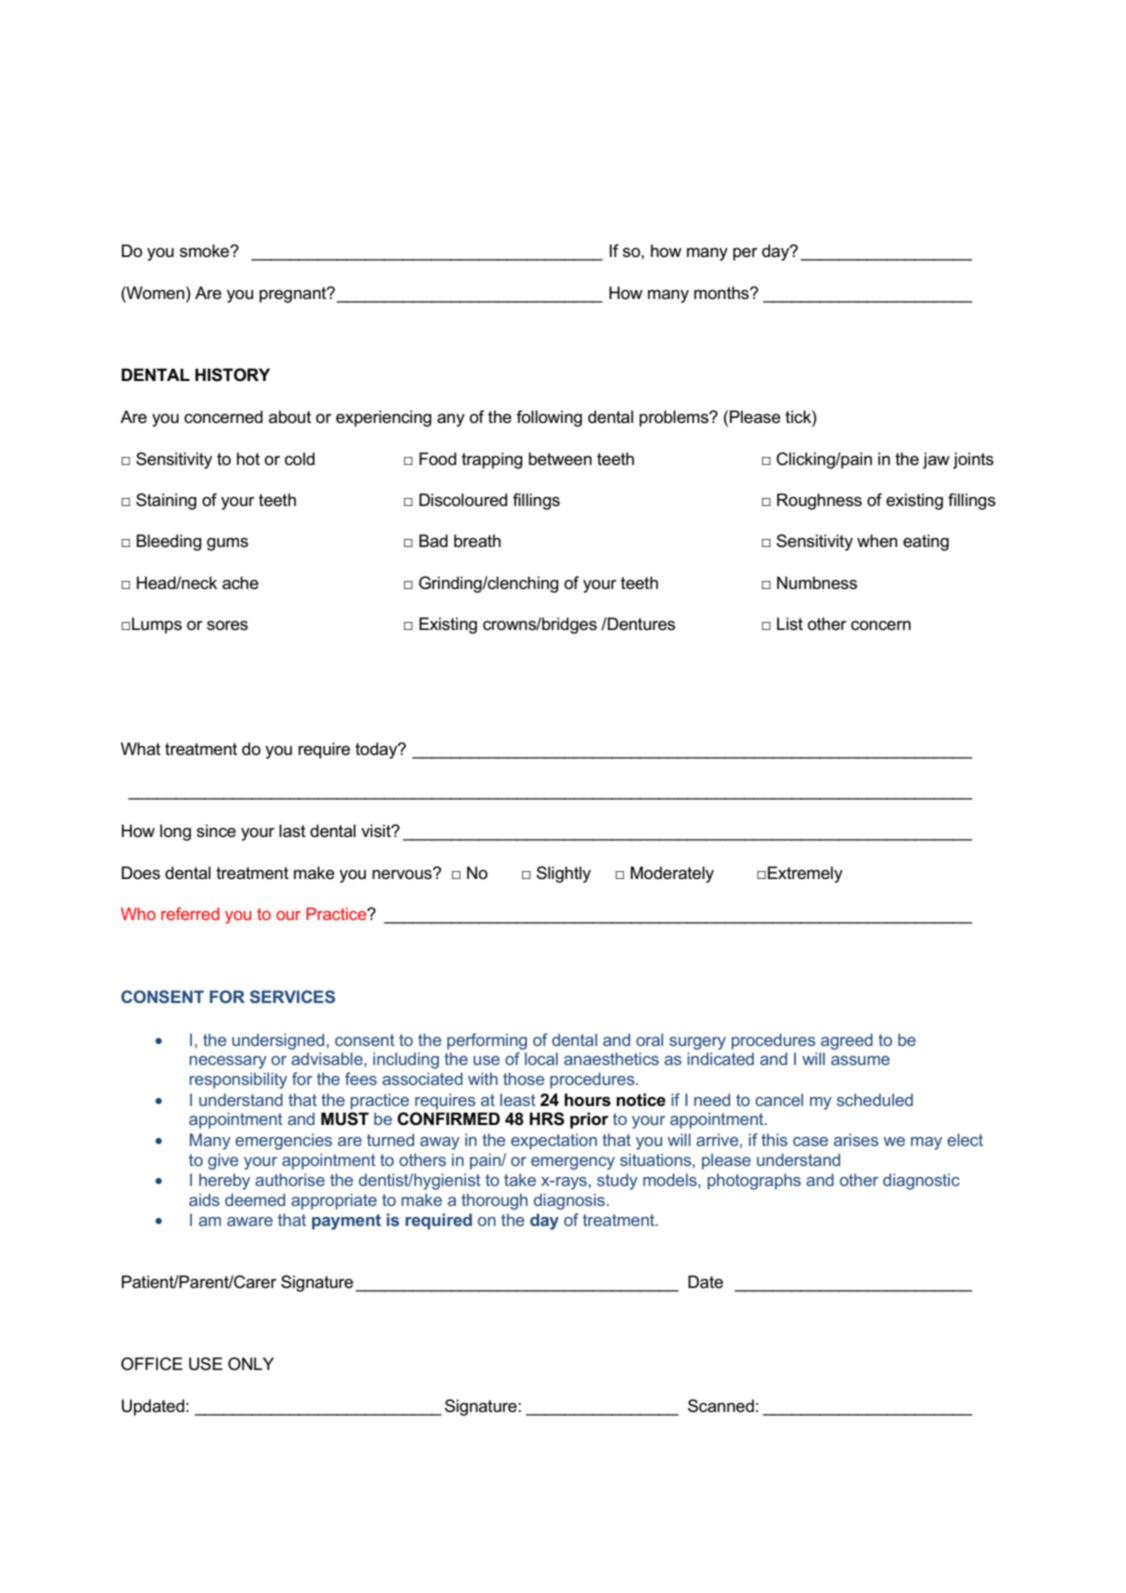 The height and width of the screenshot is (1593, 1126). I want to click on ONLY, so click(251, 1364).
